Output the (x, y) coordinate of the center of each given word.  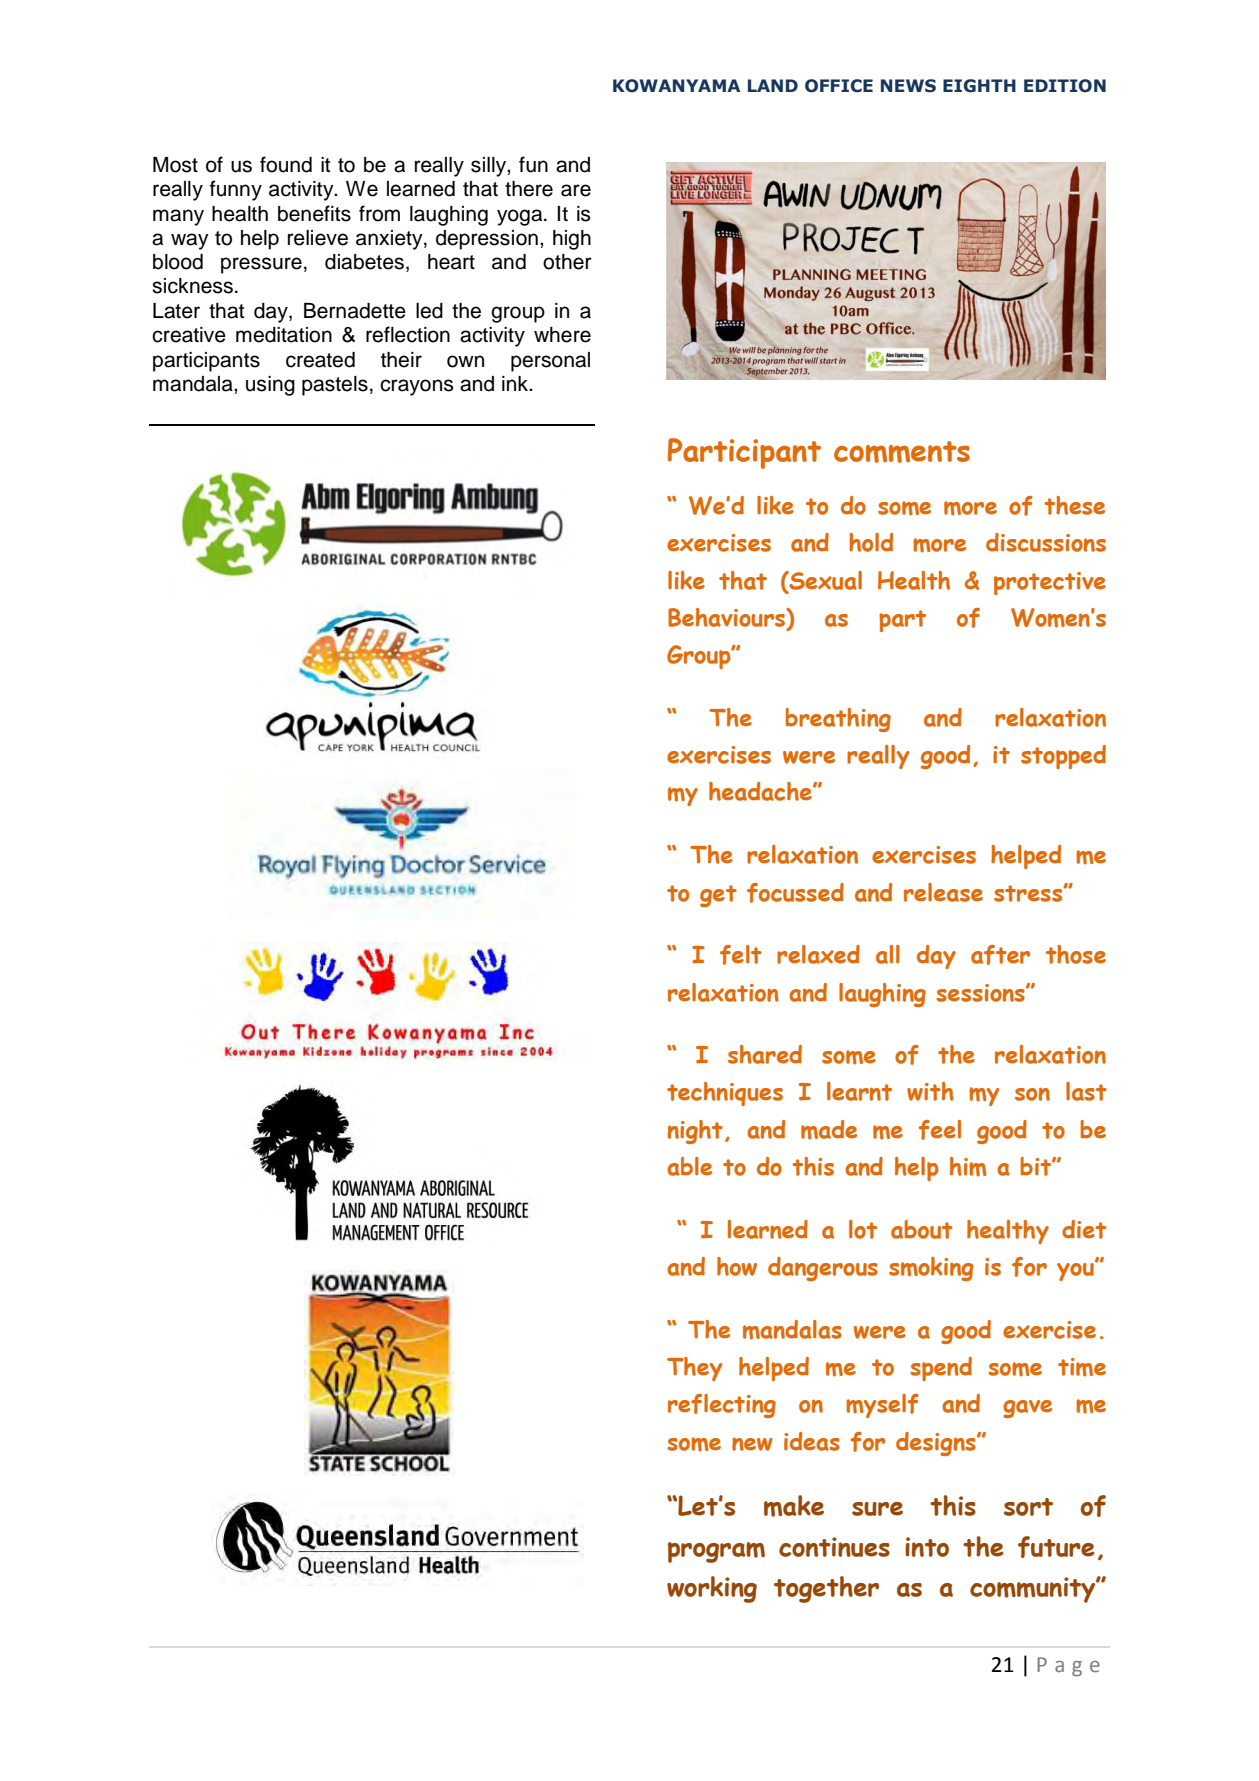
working (712, 1589)
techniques (725, 1094)
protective (1050, 583)
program (716, 1552)
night (695, 1132)
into (927, 1547)
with (930, 1091)
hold (871, 542)
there (529, 189)
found (286, 164)
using (270, 386)
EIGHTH (979, 86)
